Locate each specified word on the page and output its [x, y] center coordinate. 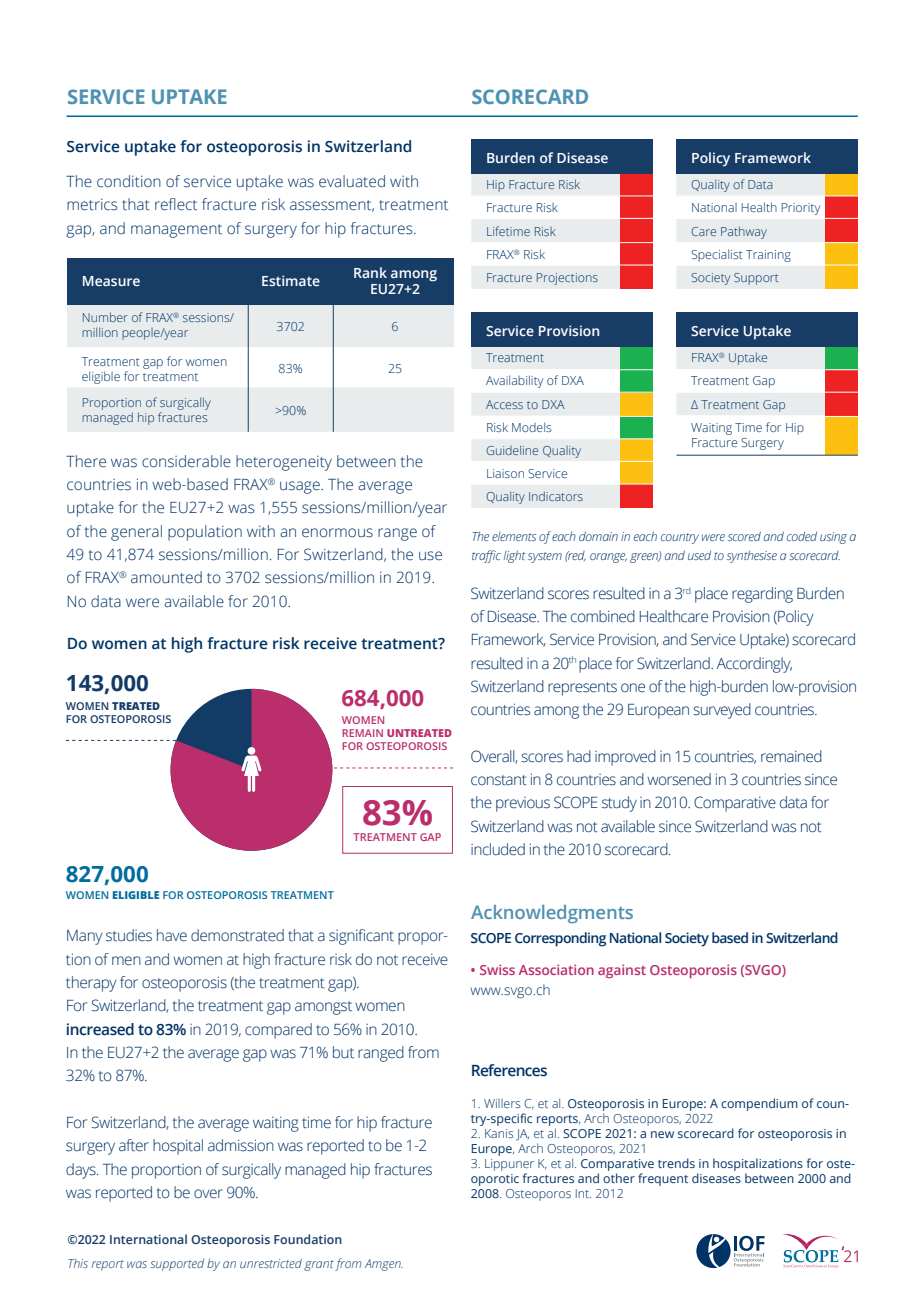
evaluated [352, 181]
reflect [176, 204]
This [78, 1263]
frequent [663, 1179]
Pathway [744, 232]
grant [319, 1265]
